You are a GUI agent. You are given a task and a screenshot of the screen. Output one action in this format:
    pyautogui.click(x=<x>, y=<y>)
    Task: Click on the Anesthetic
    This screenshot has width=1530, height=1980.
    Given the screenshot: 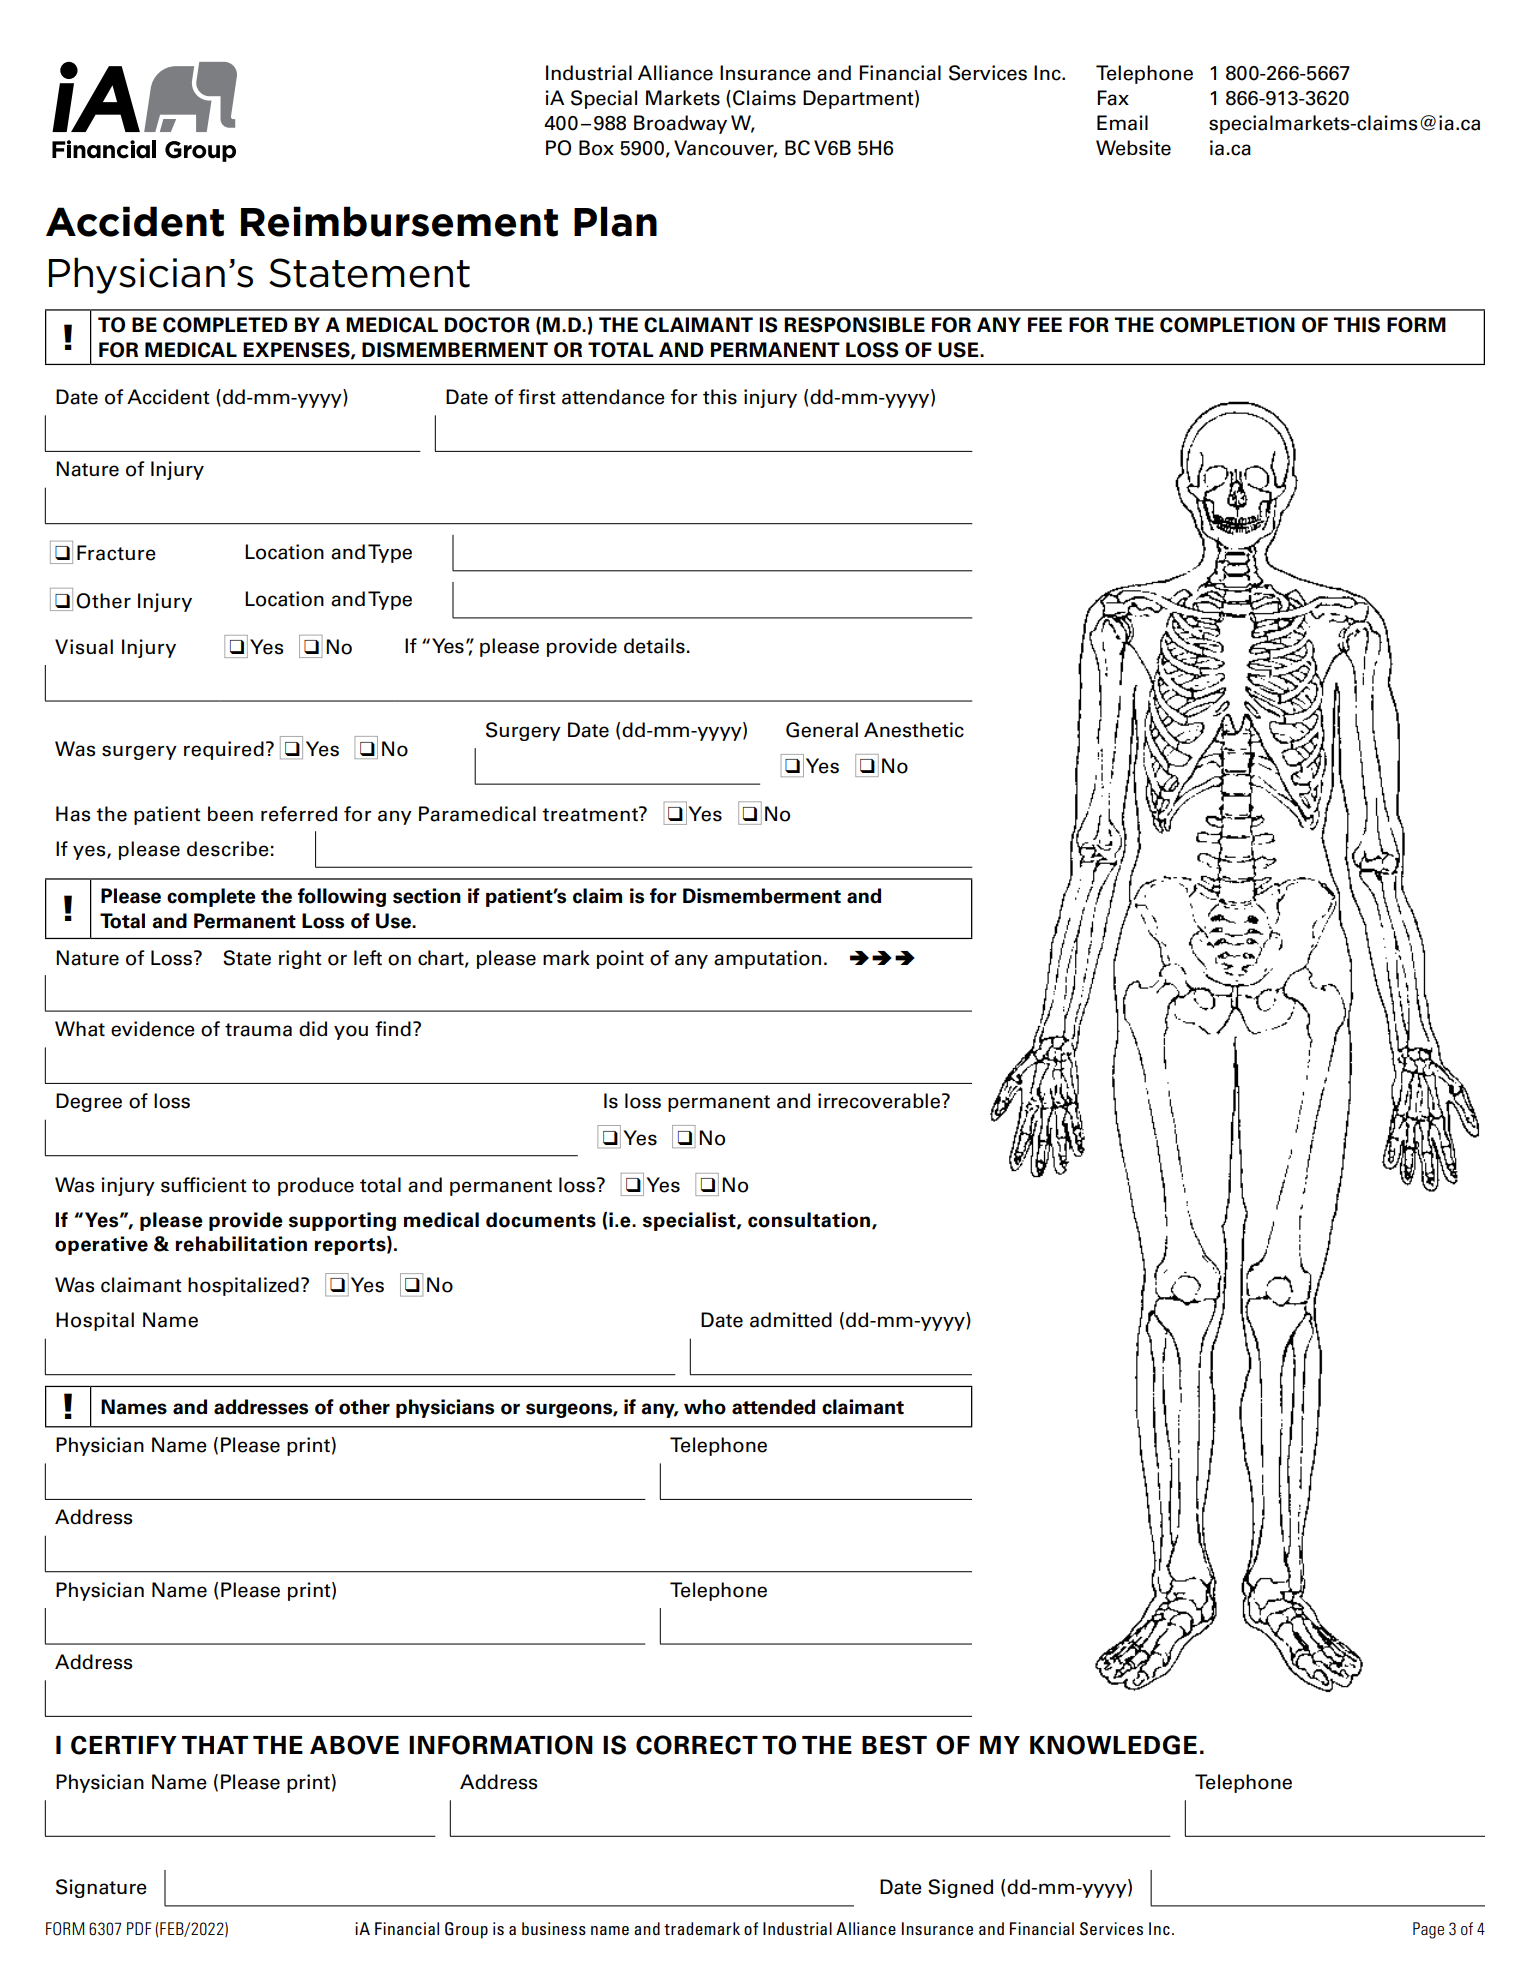 What is the action you would take?
    pyautogui.click(x=914, y=730)
